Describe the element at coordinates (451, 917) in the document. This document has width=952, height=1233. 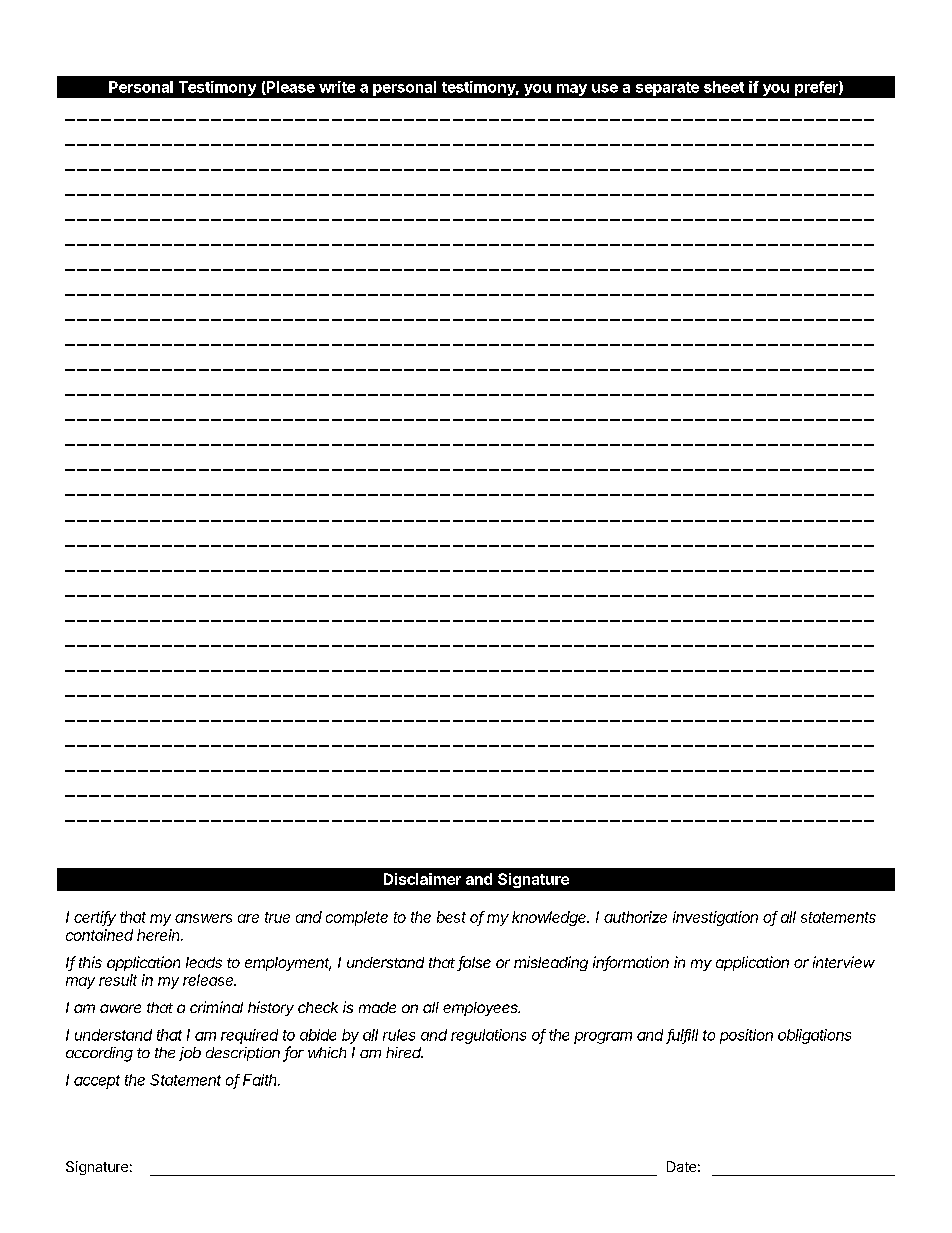
I see `best` at that location.
